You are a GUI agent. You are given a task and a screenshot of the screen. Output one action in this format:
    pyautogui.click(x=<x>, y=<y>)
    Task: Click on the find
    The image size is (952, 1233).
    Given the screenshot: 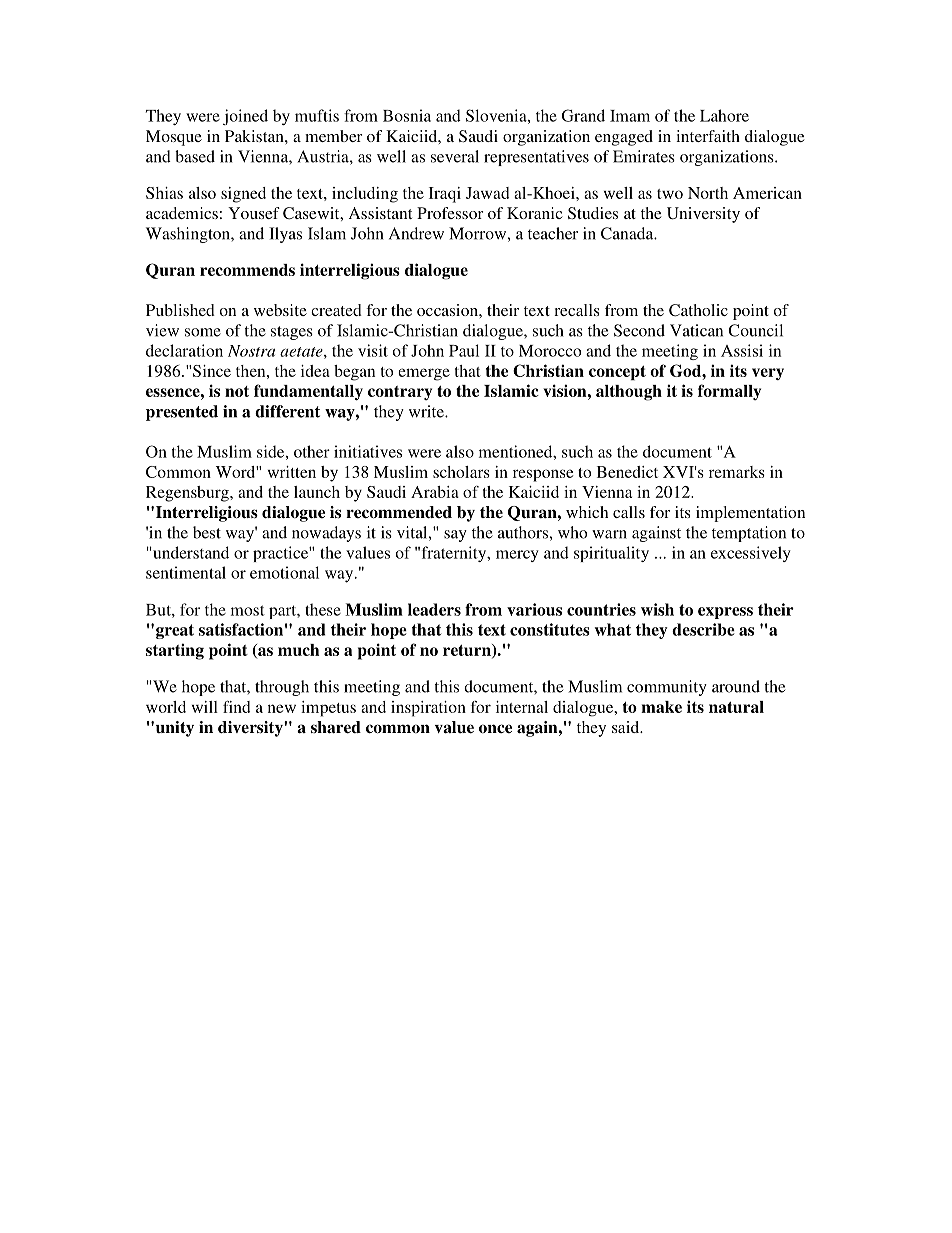 What is the action you would take?
    pyautogui.click(x=236, y=707)
